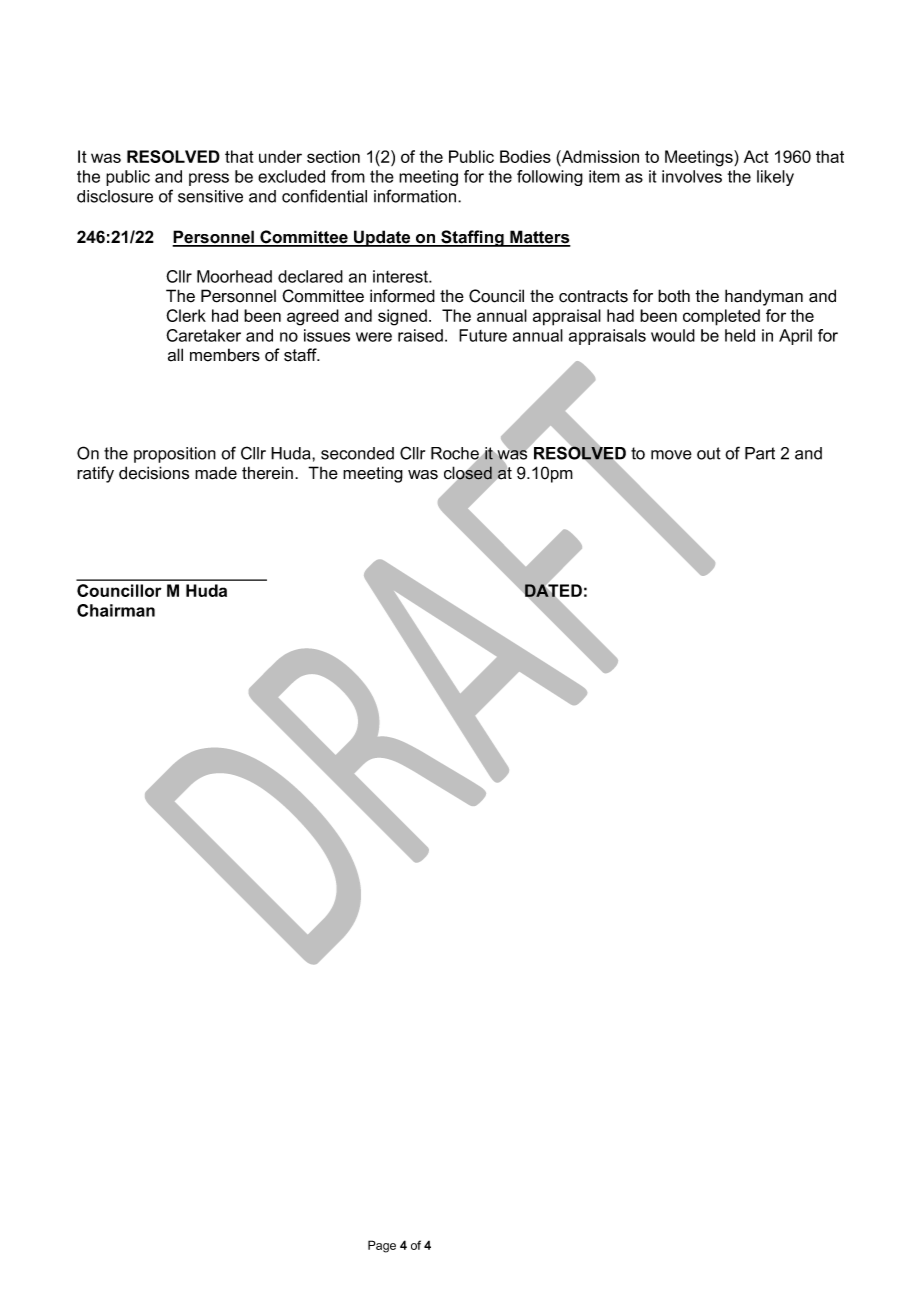 Image resolution: width=924 pixels, height=1308 pixels. Describe the element at coordinates (382, 1246) in the screenshot. I see `Page` at that location.
